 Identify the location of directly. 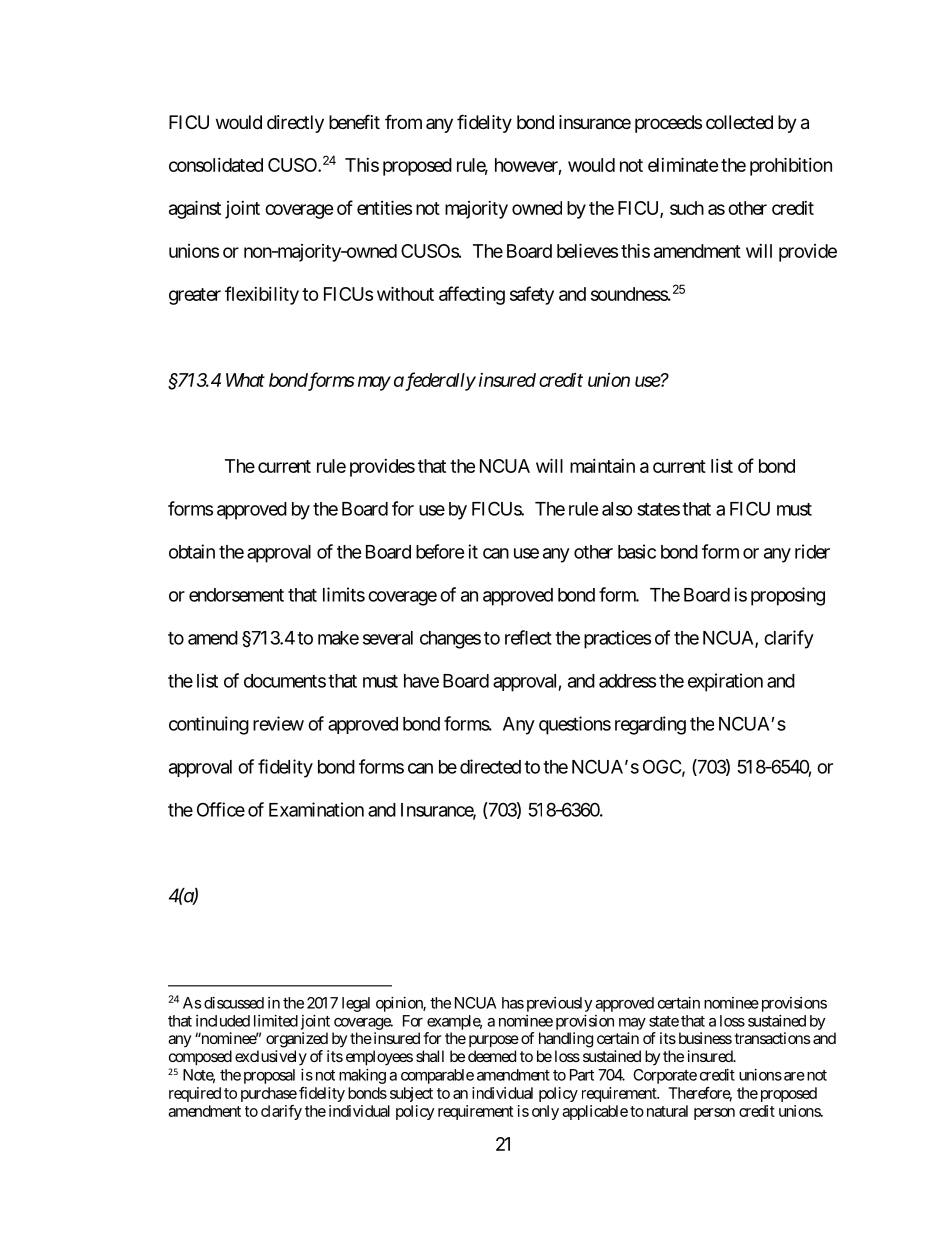
(295, 124).
